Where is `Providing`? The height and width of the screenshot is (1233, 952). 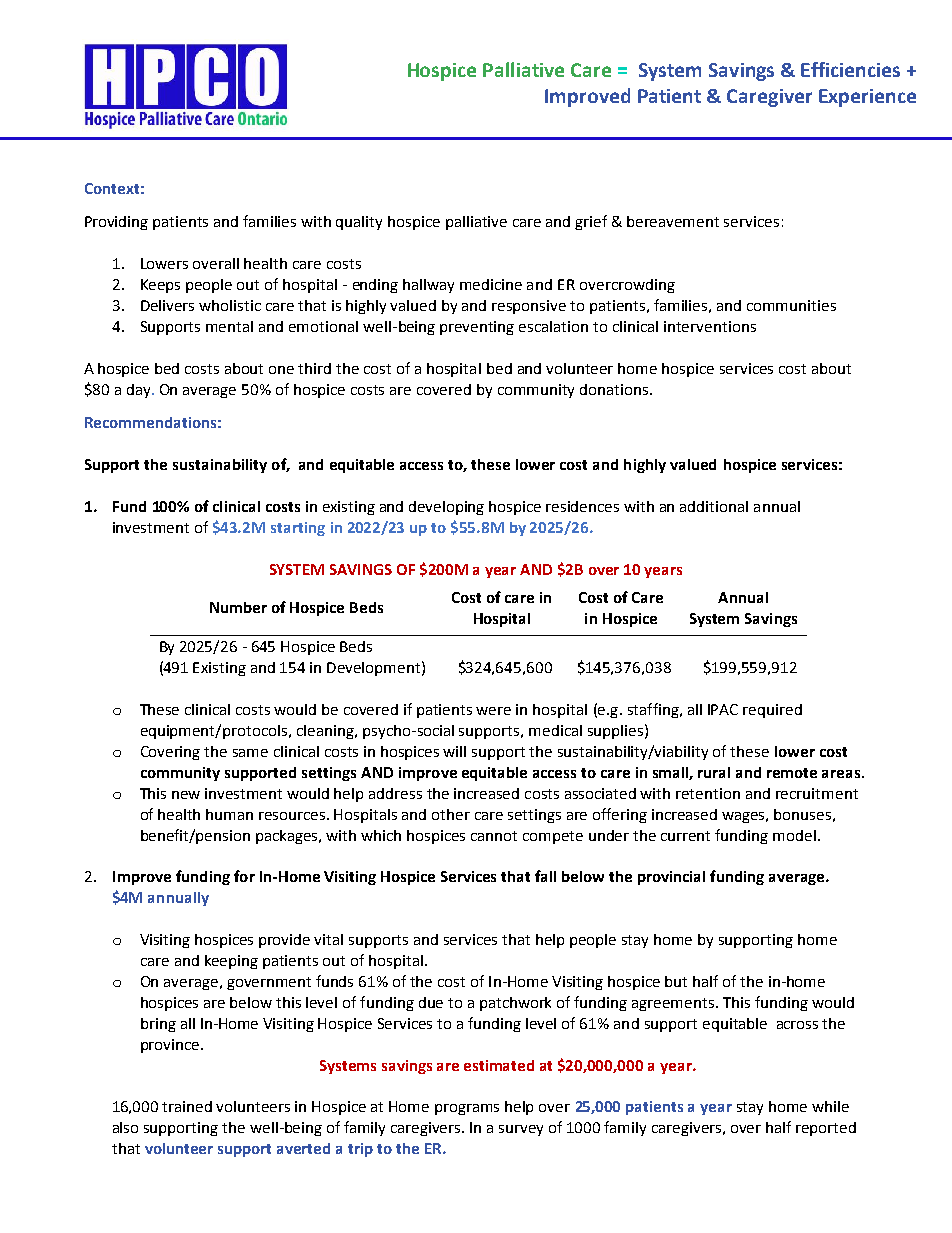
Providing is located at coordinates (116, 223).
